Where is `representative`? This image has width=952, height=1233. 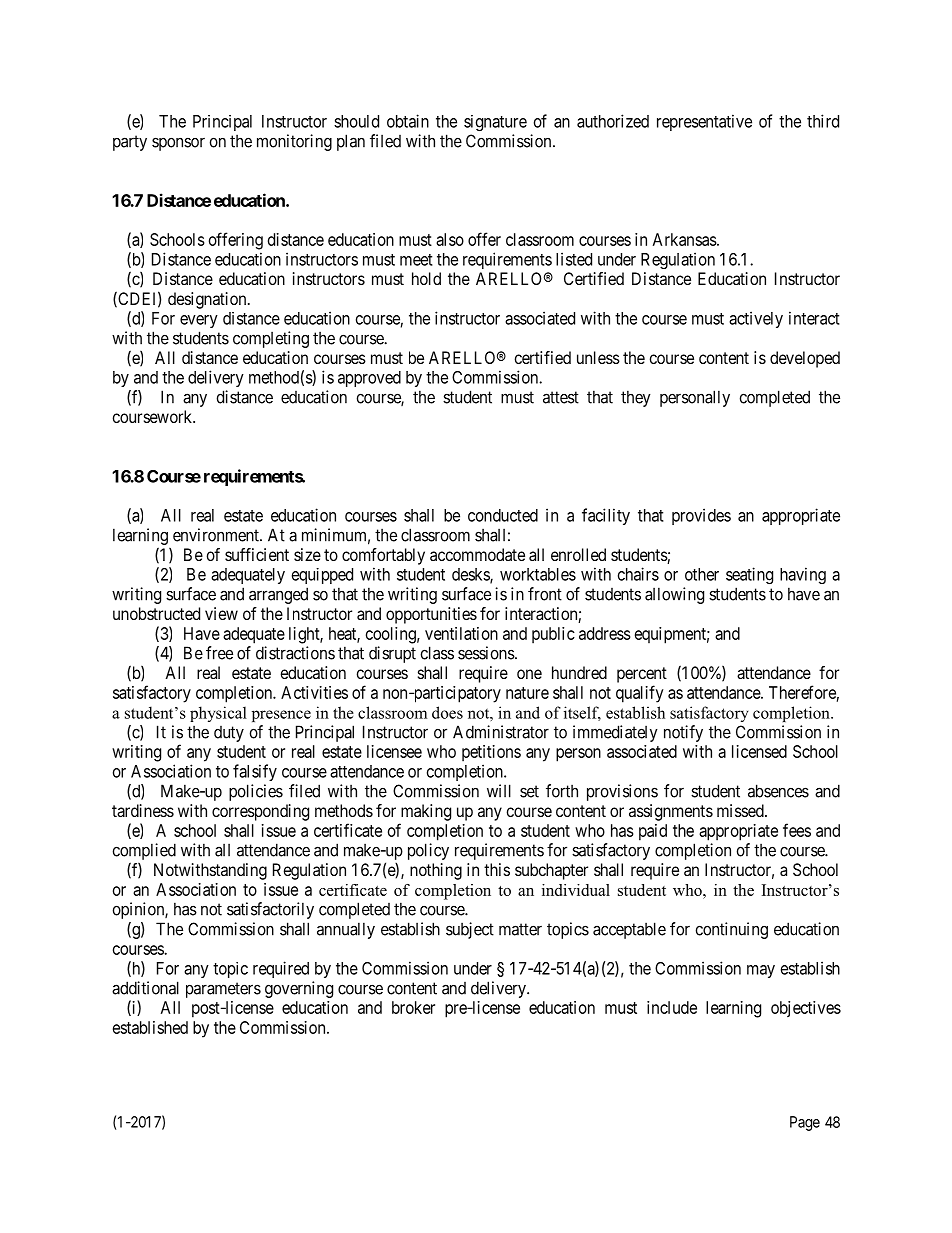 representative is located at coordinates (704, 122).
